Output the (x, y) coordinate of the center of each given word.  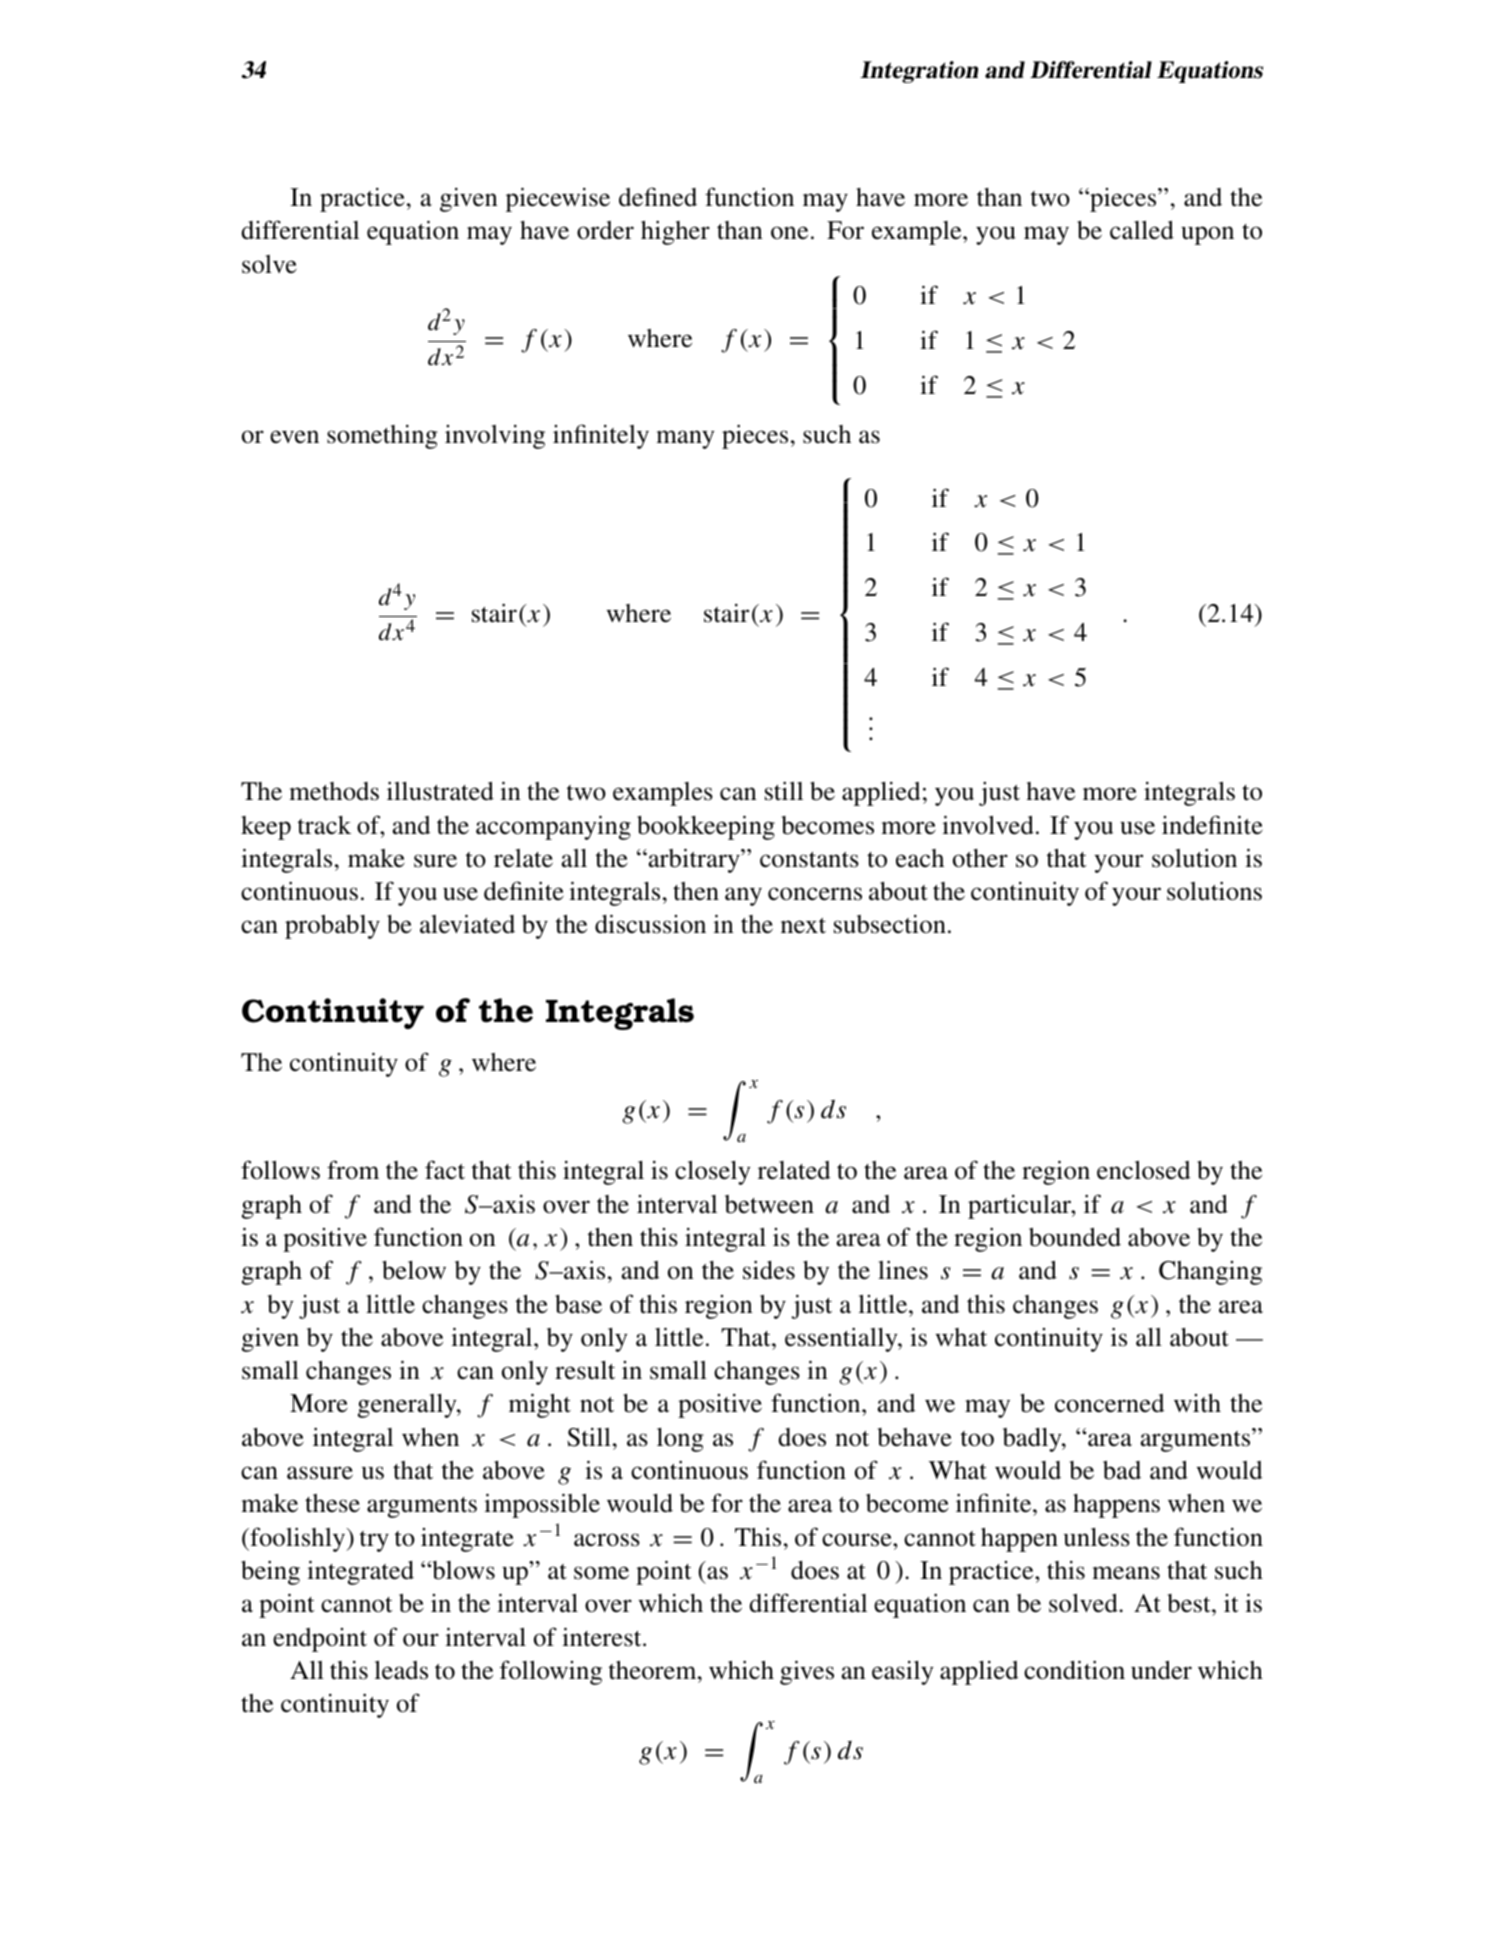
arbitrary (694, 860)
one (789, 233)
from (353, 1170)
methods (334, 791)
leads (401, 1670)
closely (713, 1173)
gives (807, 1672)
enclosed (1143, 1170)
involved (988, 825)
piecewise (558, 199)
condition (1074, 1670)
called (1142, 230)
